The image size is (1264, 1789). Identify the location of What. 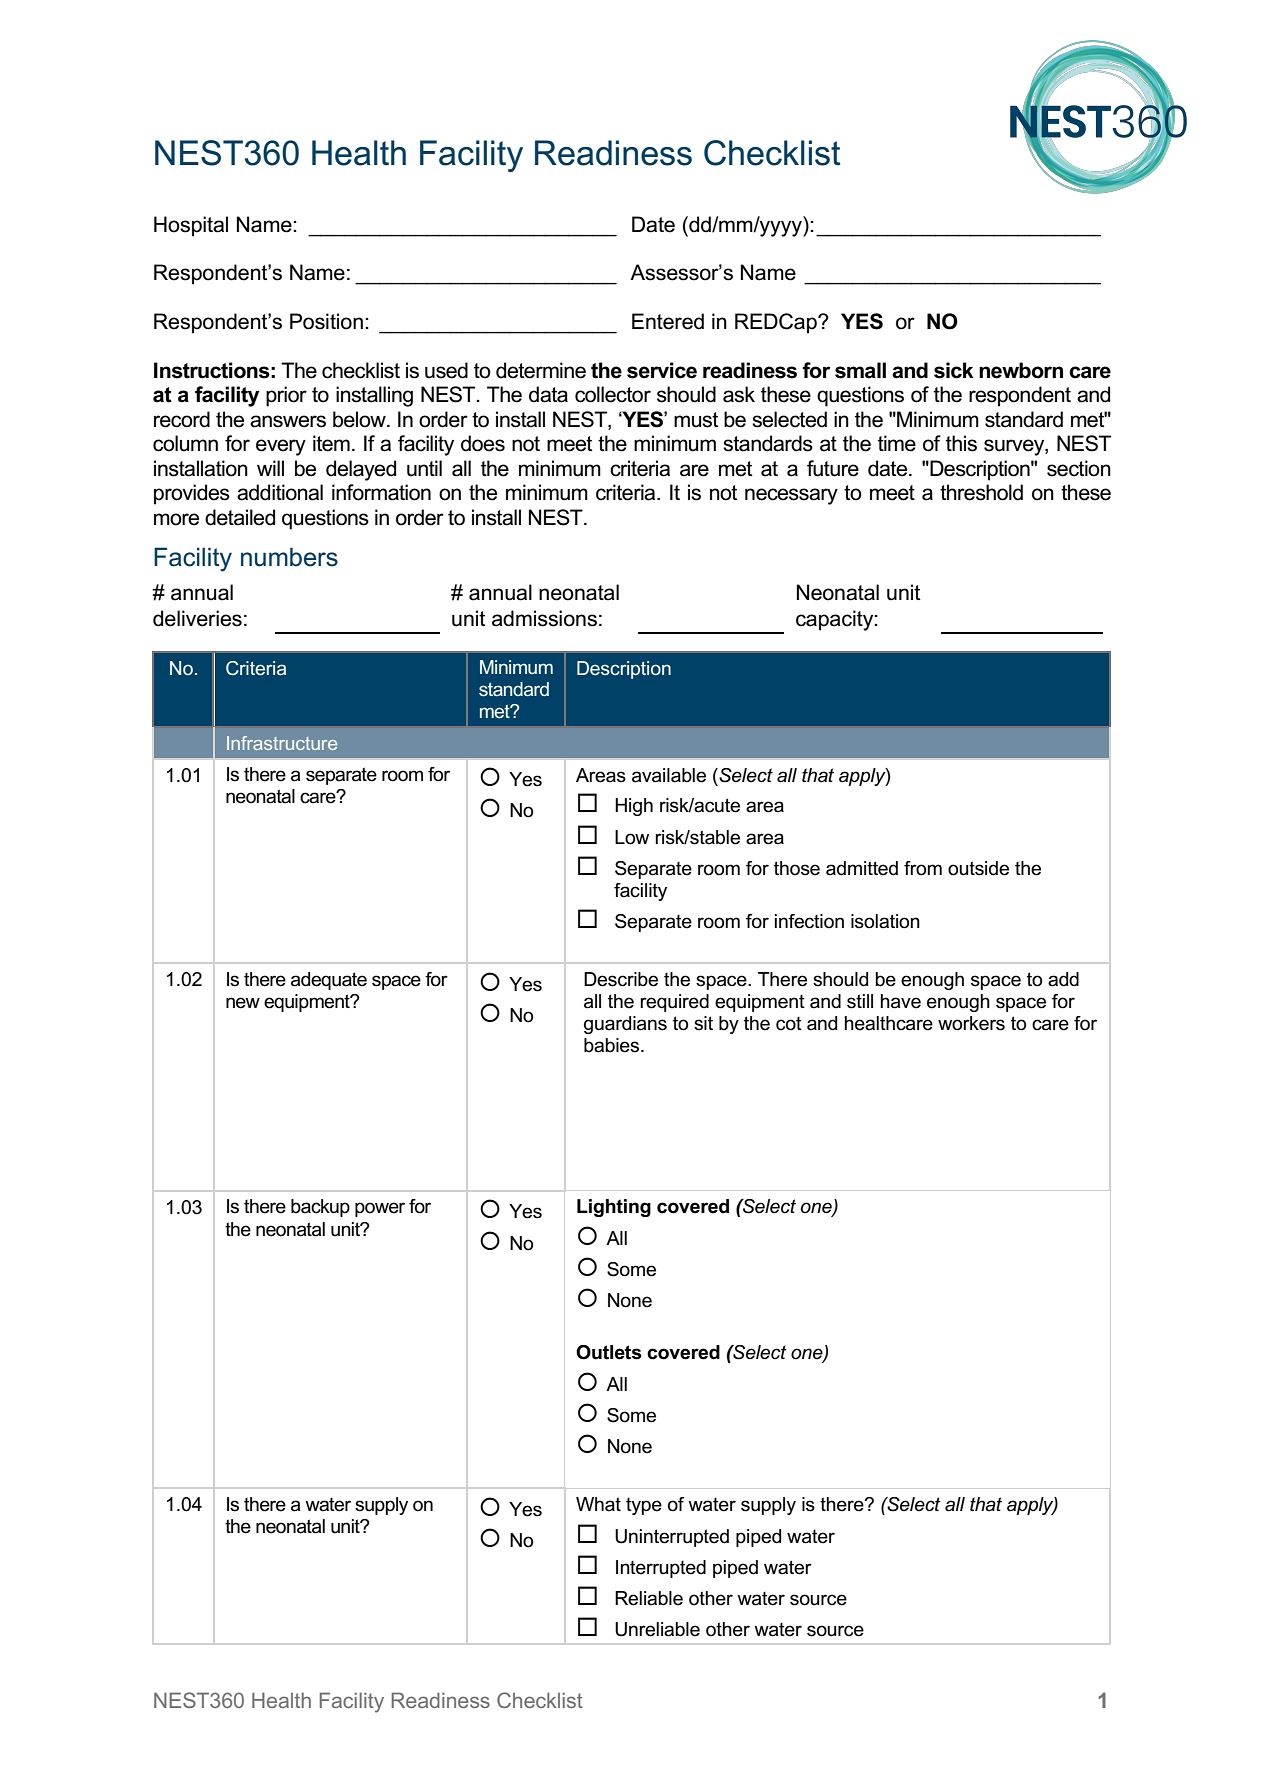
(598, 1504).
